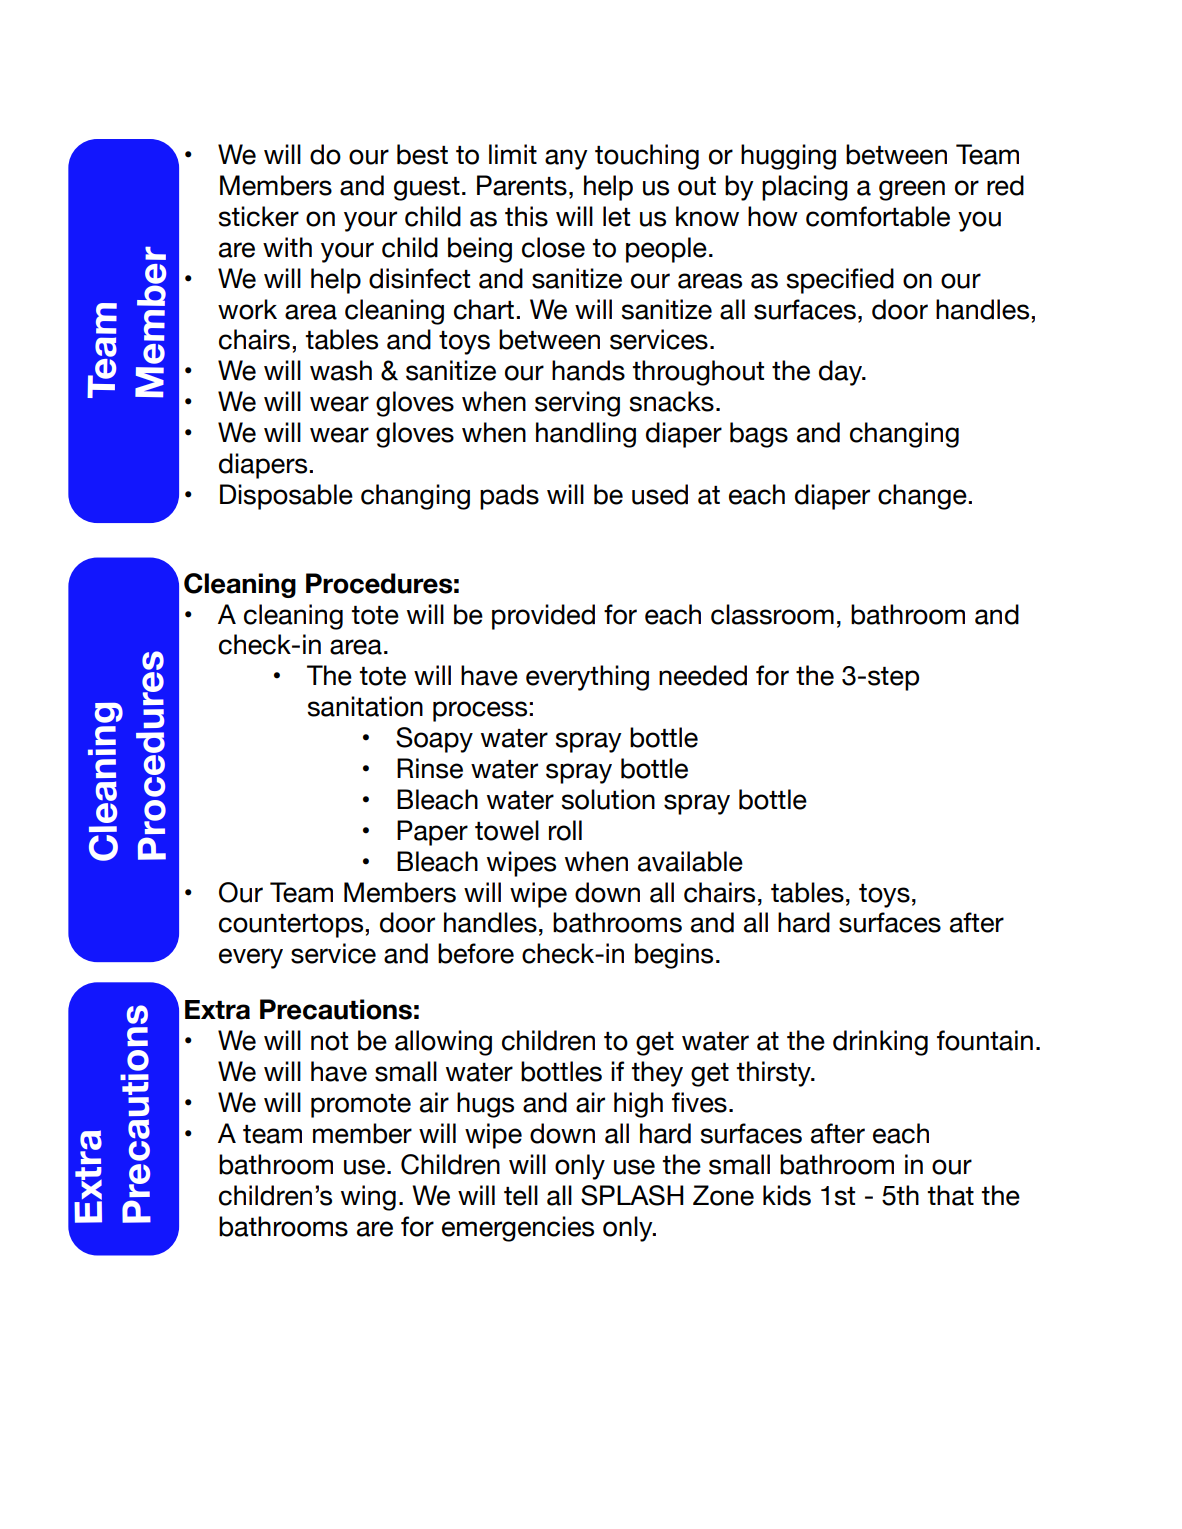  What do you see at coordinates (880, 1043) in the screenshot?
I see `drinking` at bounding box center [880, 1043].
